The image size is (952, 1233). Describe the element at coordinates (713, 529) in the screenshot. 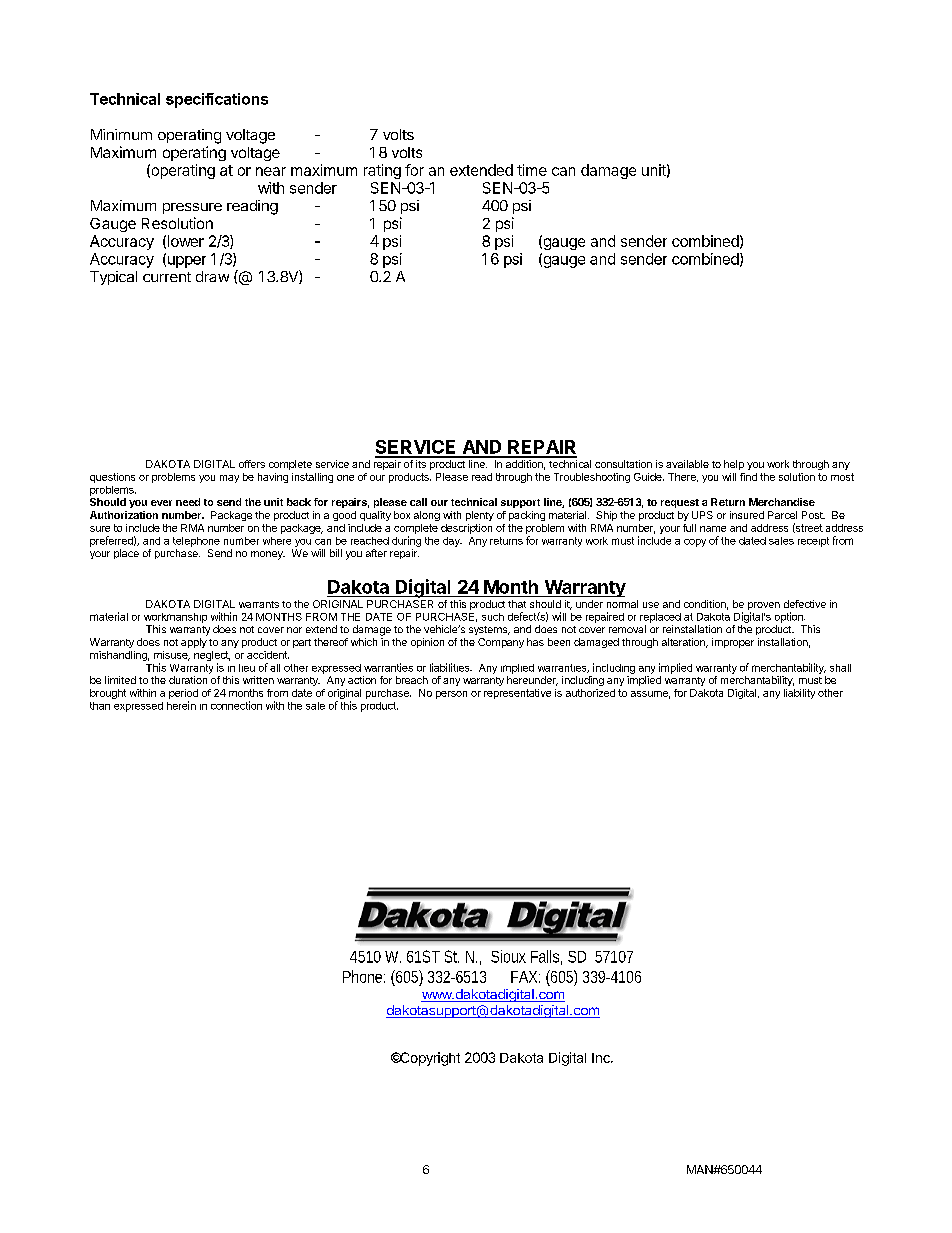

I see `name` at that location.
